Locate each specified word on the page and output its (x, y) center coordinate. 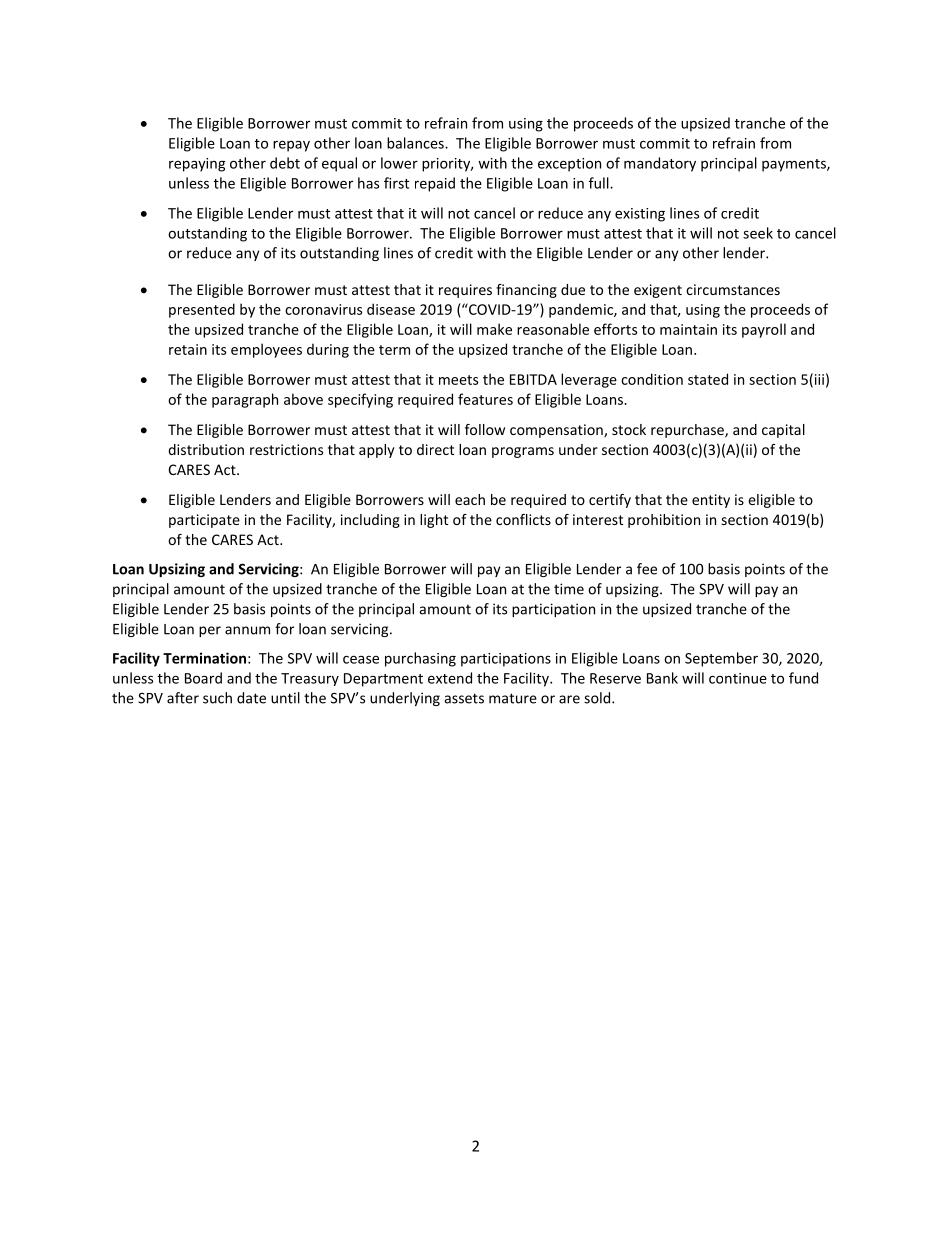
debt (285, 163)
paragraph (245, 400)
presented (202, 310)
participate (204, 521)
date (251, 698)
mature (513, 698)
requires (465, 291)
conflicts (523, 519)
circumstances (733, 289)
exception (569, 165)
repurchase (688, 431)
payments (795, 165)
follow (485, 429)
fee (647, 569)
